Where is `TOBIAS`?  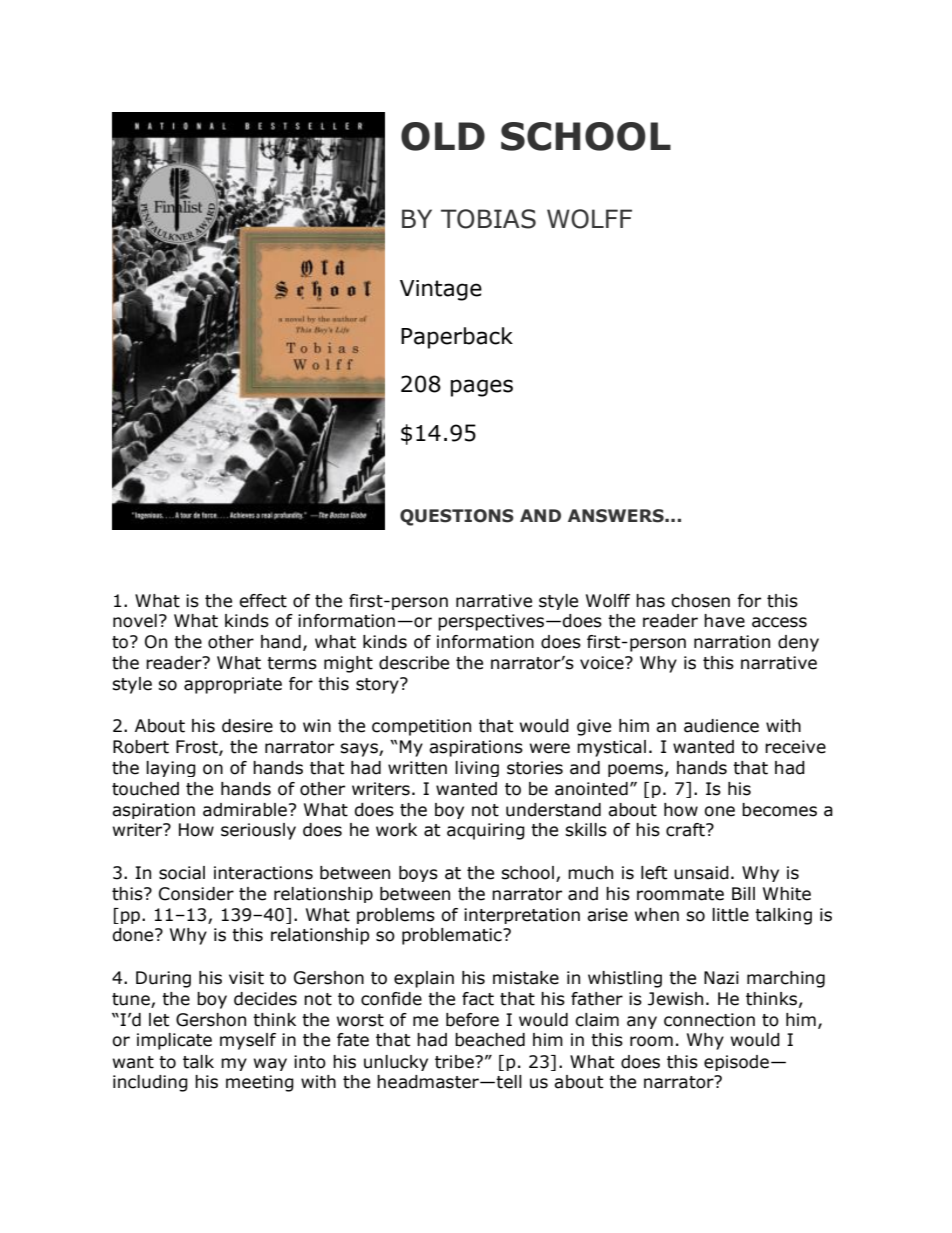 TOBIAS is located at coordinates (488, 219).
